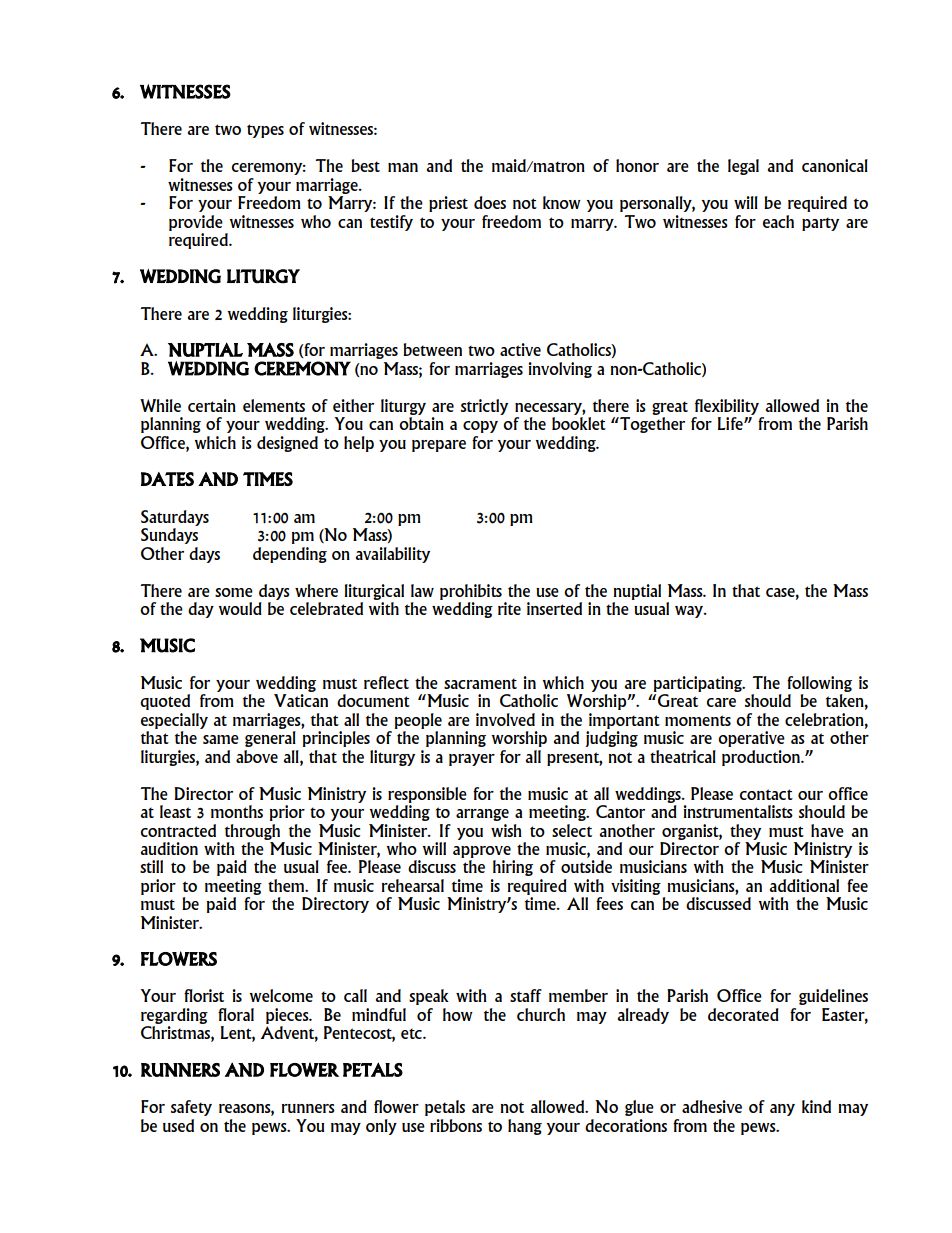 The width and height of the screenshot is (952, 1233). Describe the element at coordinates (212, 405) in the screenshot. I see `certain` at that location.
